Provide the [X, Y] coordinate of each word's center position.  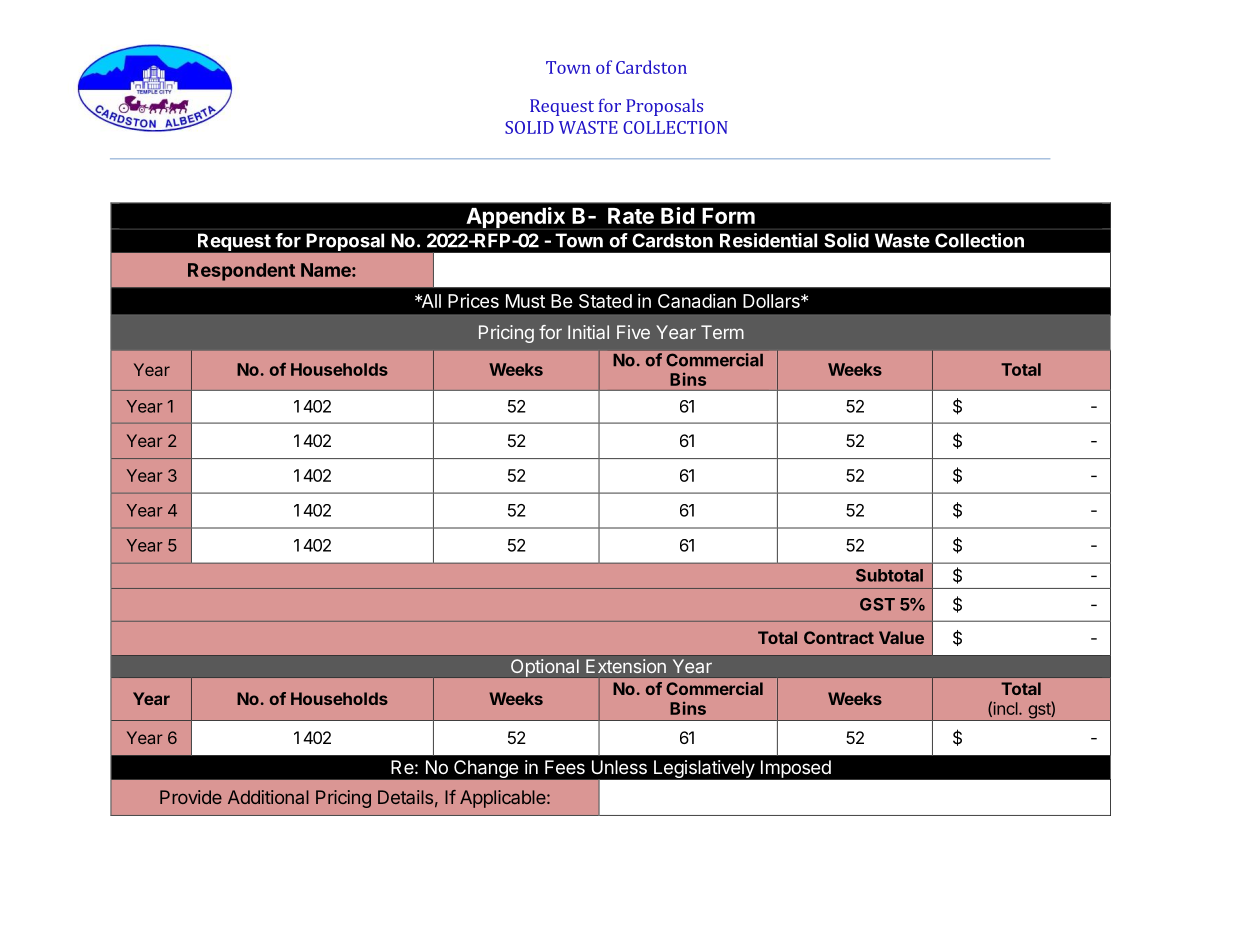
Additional [268, 797]
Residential [768, 240]
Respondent [241, 272]
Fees [565, 767]
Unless [619, 767]
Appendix [515, 218]
